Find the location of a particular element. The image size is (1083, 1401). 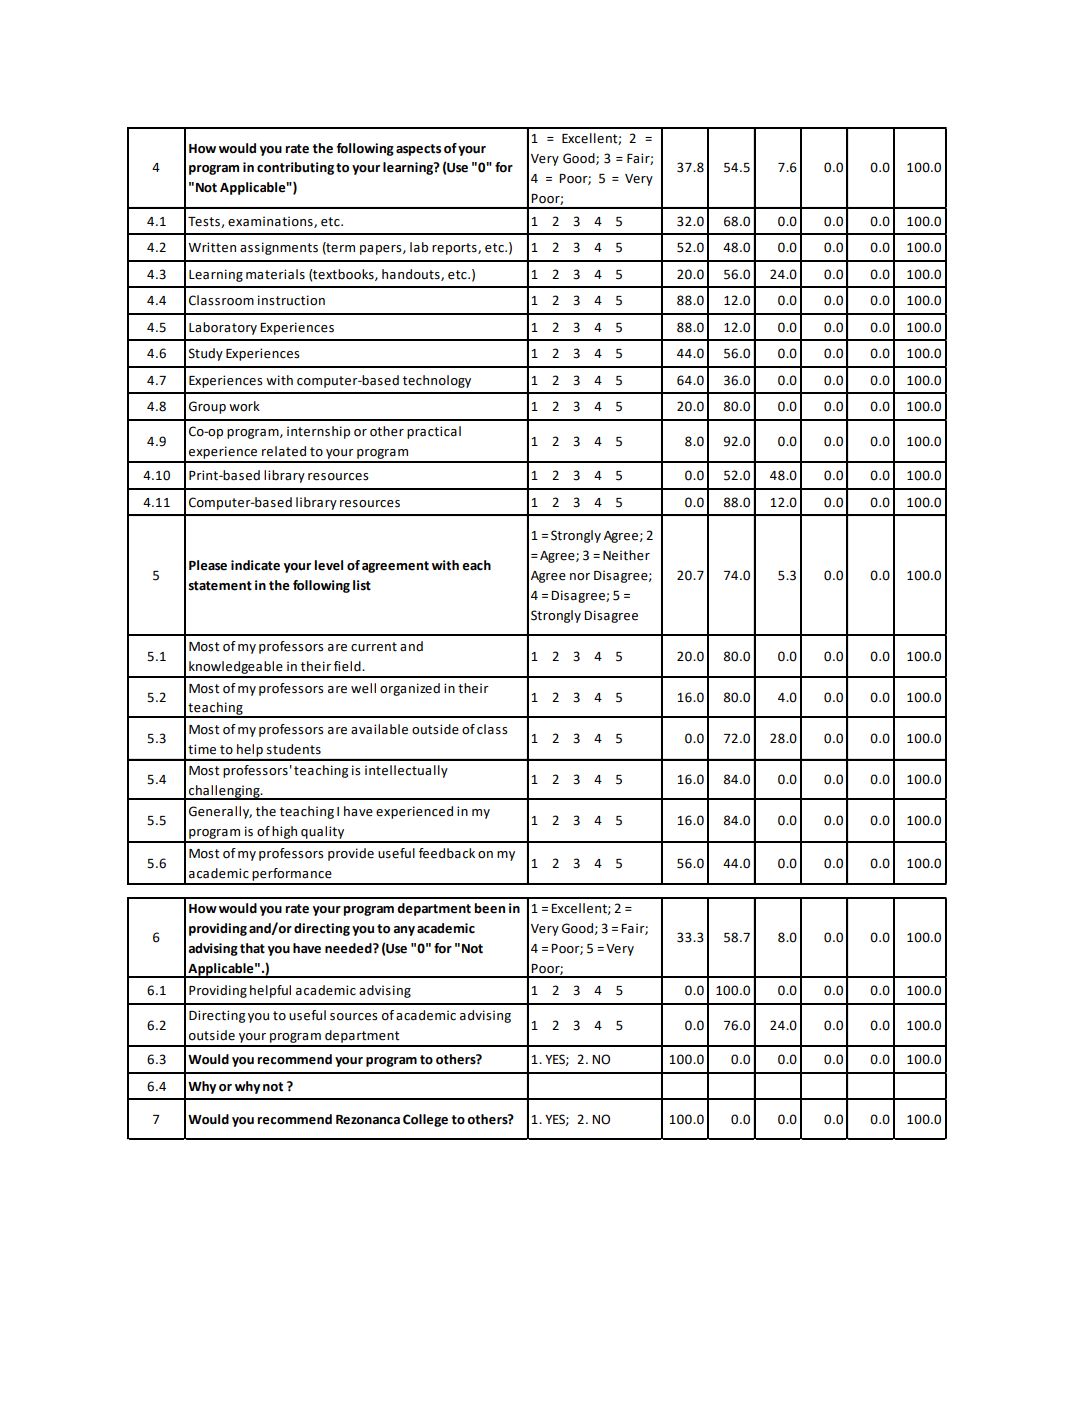

Neither is located at coordinates (626, 555).
